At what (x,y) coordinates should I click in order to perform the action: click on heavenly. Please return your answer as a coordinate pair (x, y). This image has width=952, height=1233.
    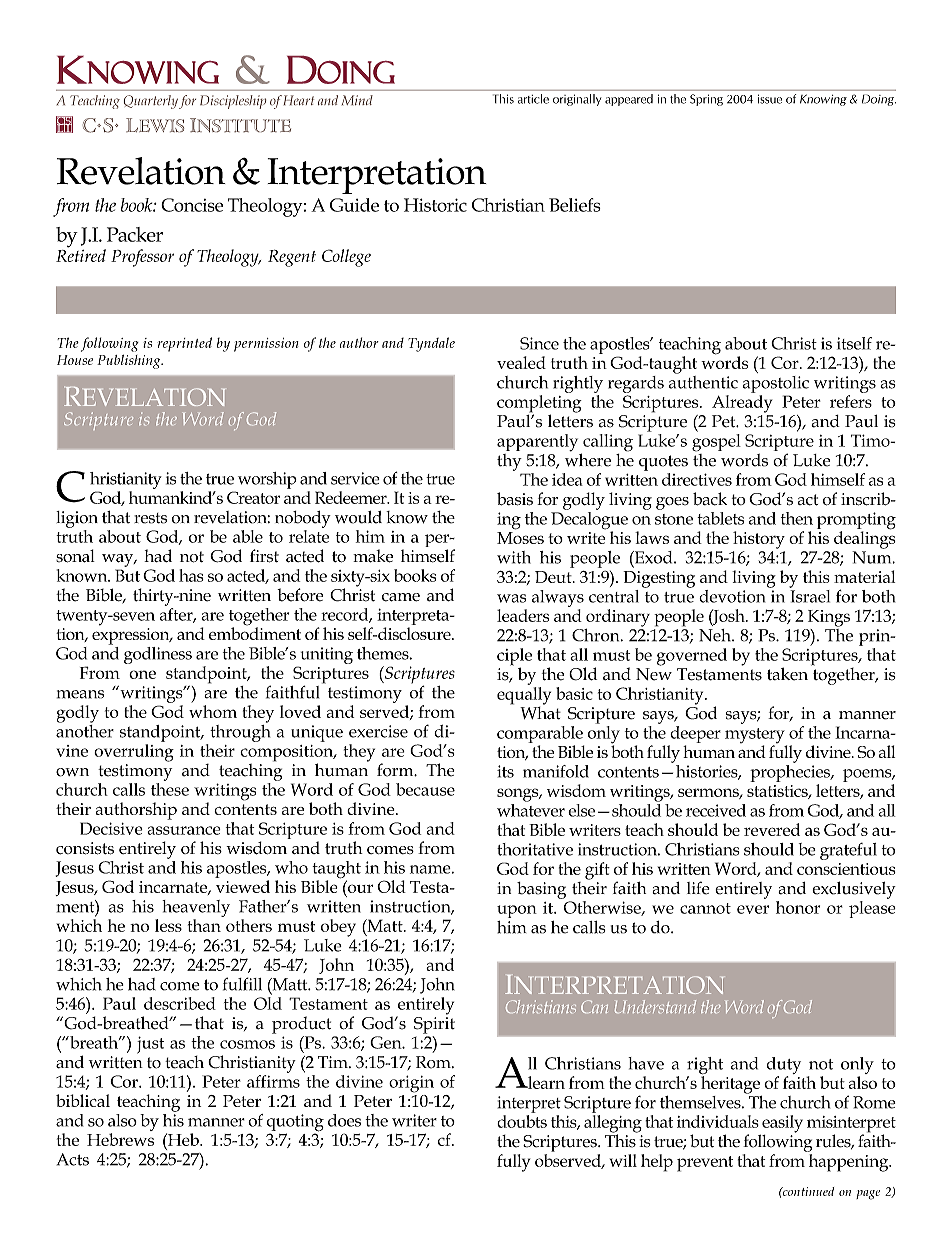
    Looking at the image, I should click on (196, 910).
